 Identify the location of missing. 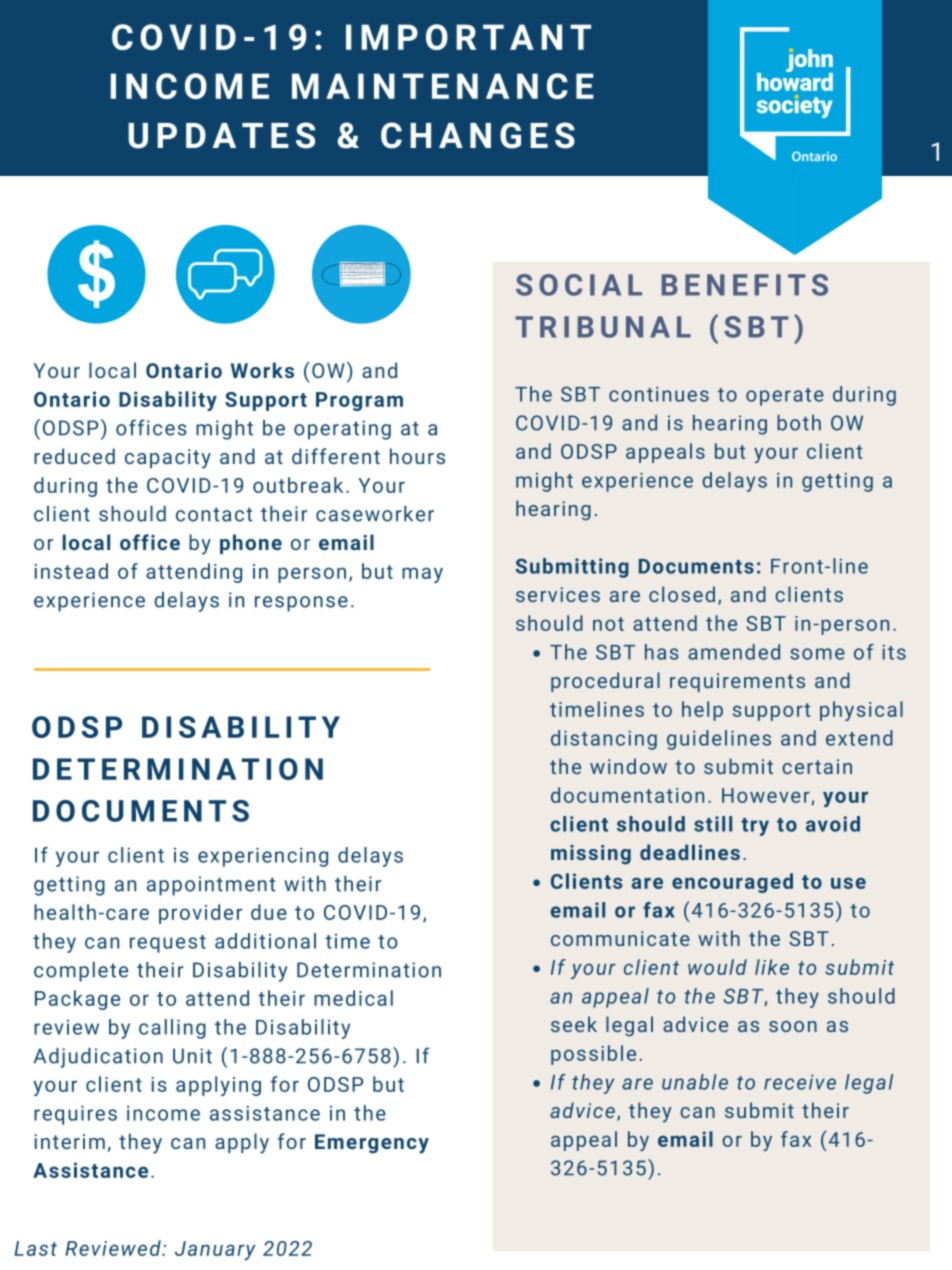
(591, 854).
